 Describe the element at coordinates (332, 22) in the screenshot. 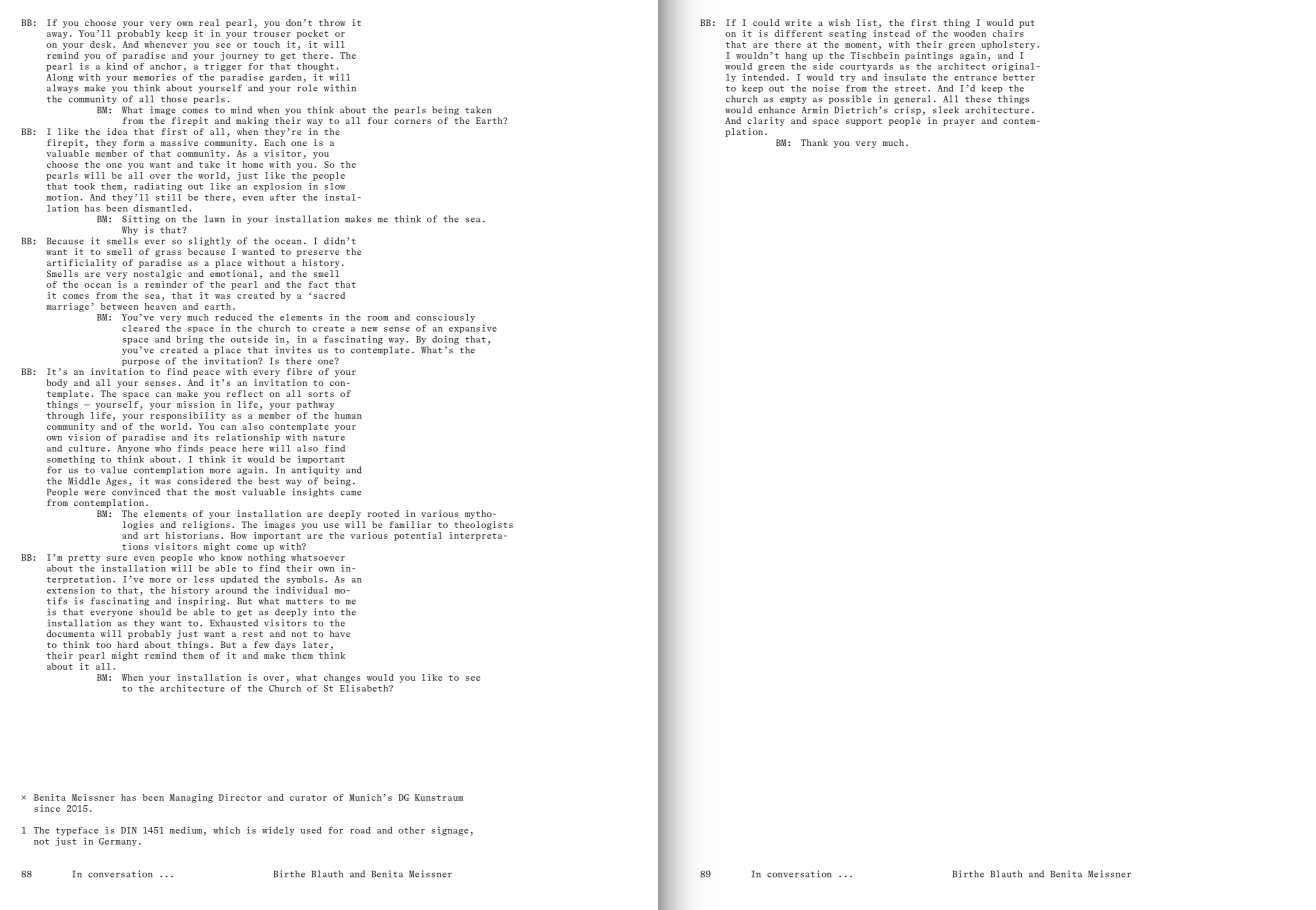

I see `throw` at that location.
